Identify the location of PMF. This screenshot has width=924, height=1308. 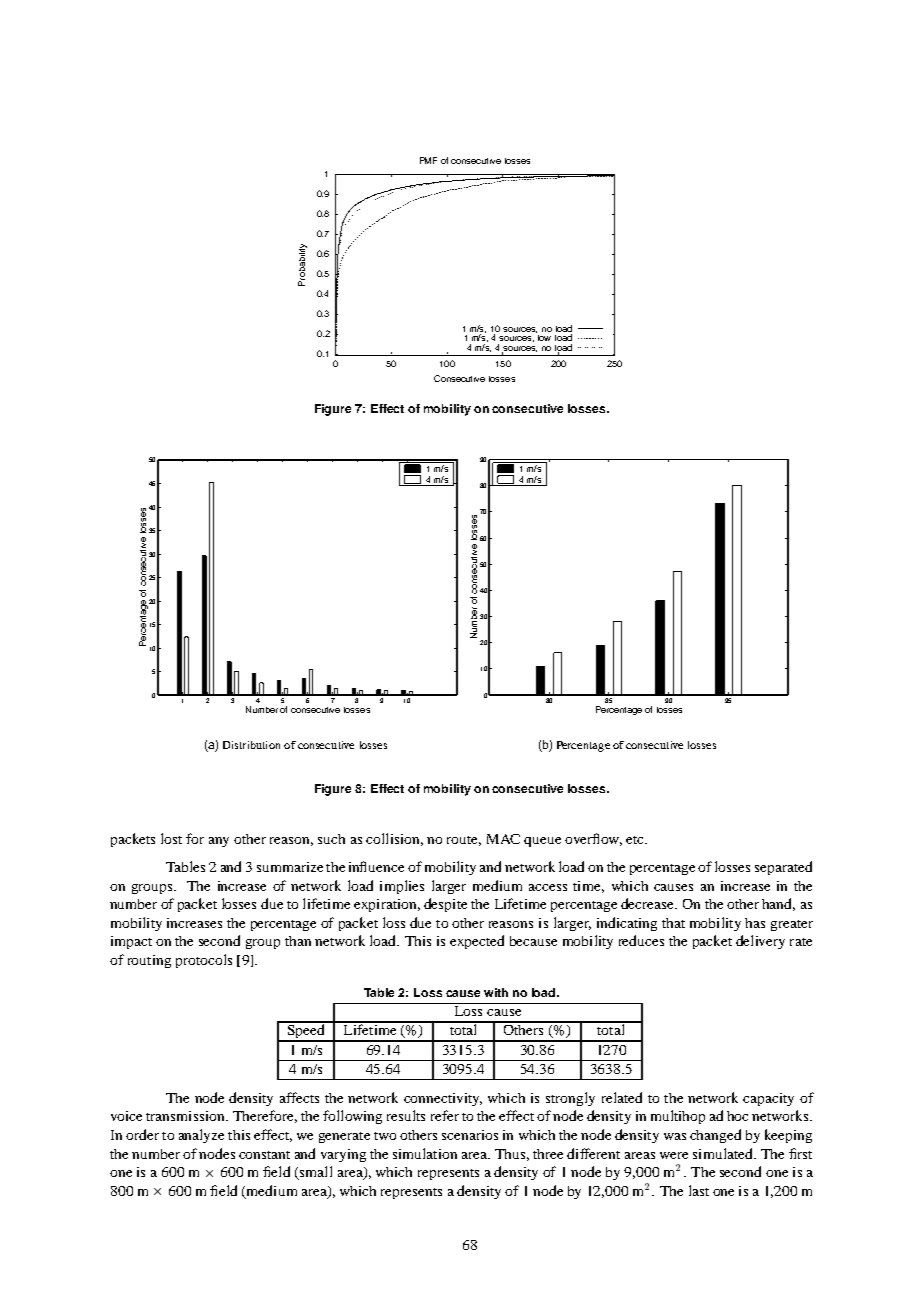
(428, 160).
